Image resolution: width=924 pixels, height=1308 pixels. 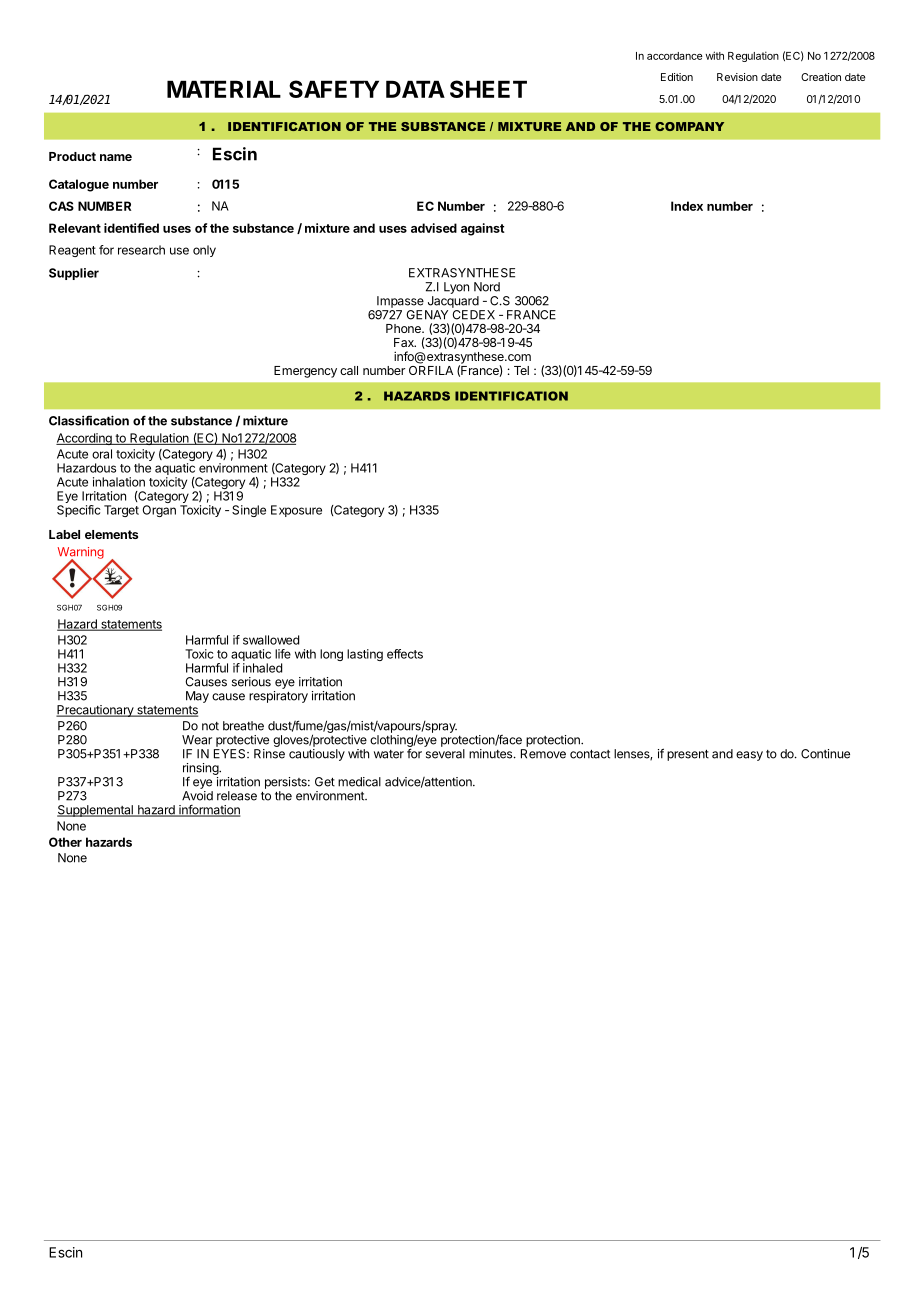 What do you see at coordinates (224, 89) in the screenshot?
I see `MATERIAL` at bounding box center [224, 89].
